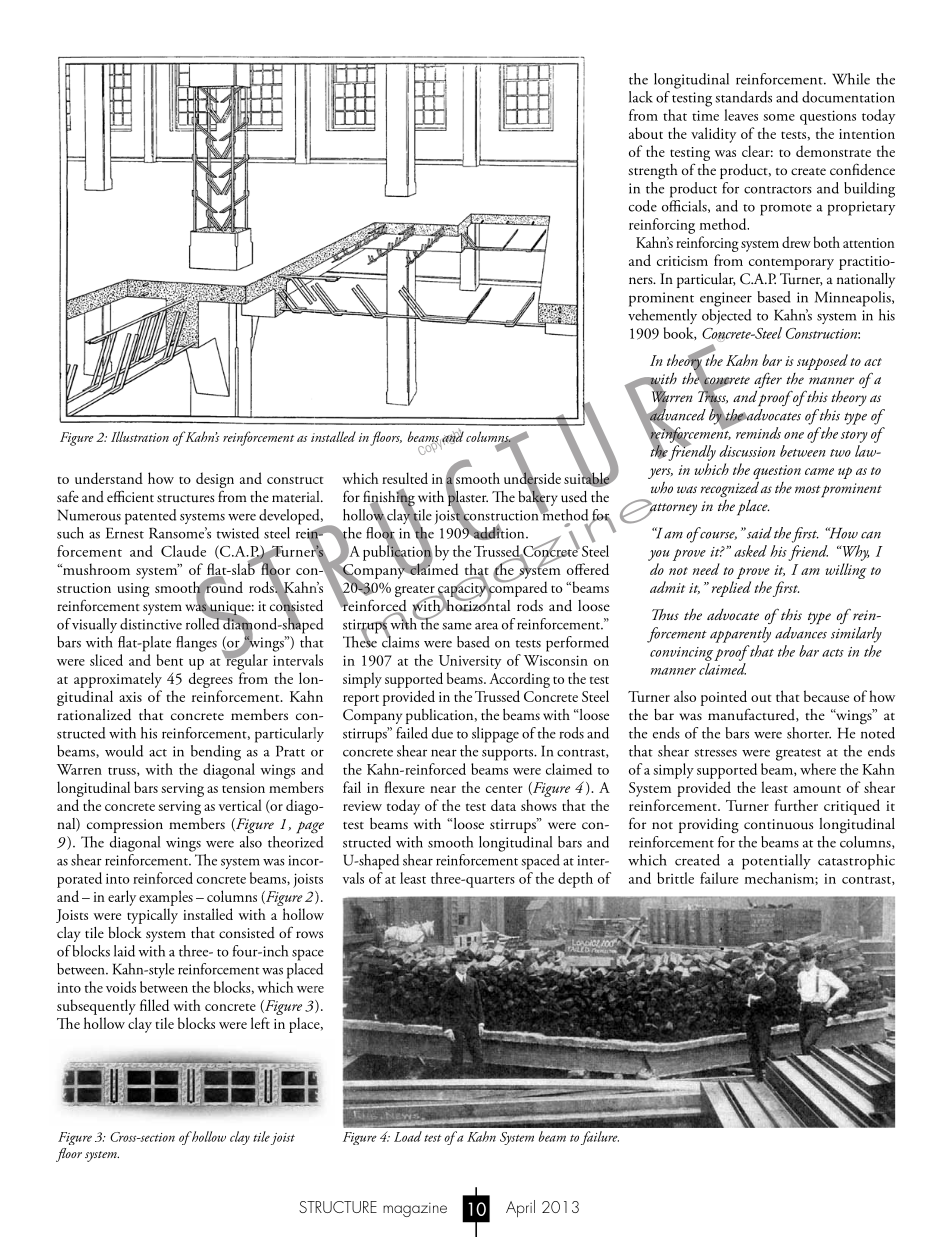 Image resolution: width=952 pixels, height=1237 pixels. Describe the element at coordinates (532, 478) in the screenshot. I see `underside` at that location.
